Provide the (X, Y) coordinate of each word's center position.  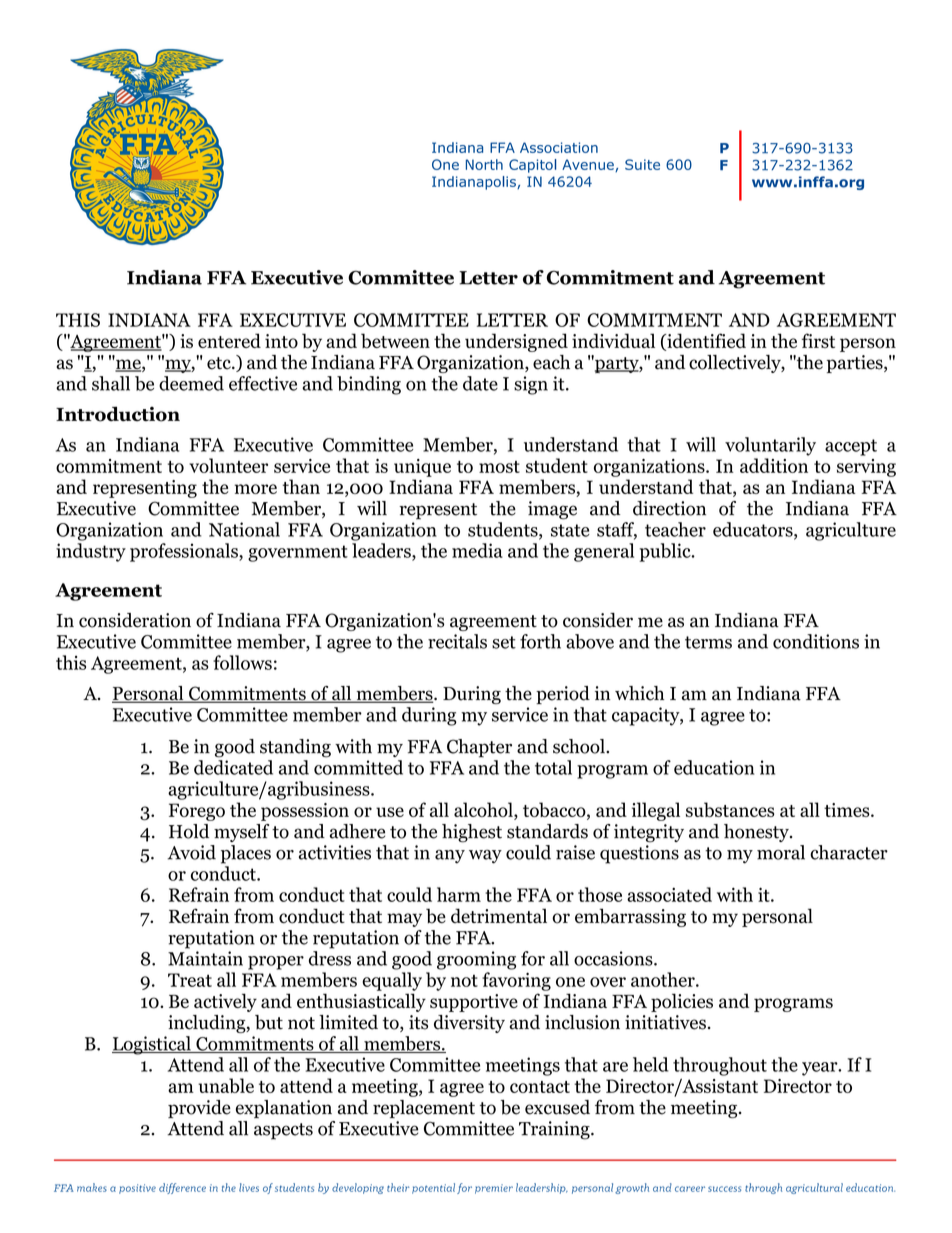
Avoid (192, 852)
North (484, 164)
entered (229, 340)
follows (242, 662)
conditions (816, 641)
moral (781, 852)
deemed (191, 383)
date (480, 383)
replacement (424, 1109)
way (485, 857)
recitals (457, 641)
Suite (642, 164)
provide (199, 1109)
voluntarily (770, 446)
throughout (720, 1066)
